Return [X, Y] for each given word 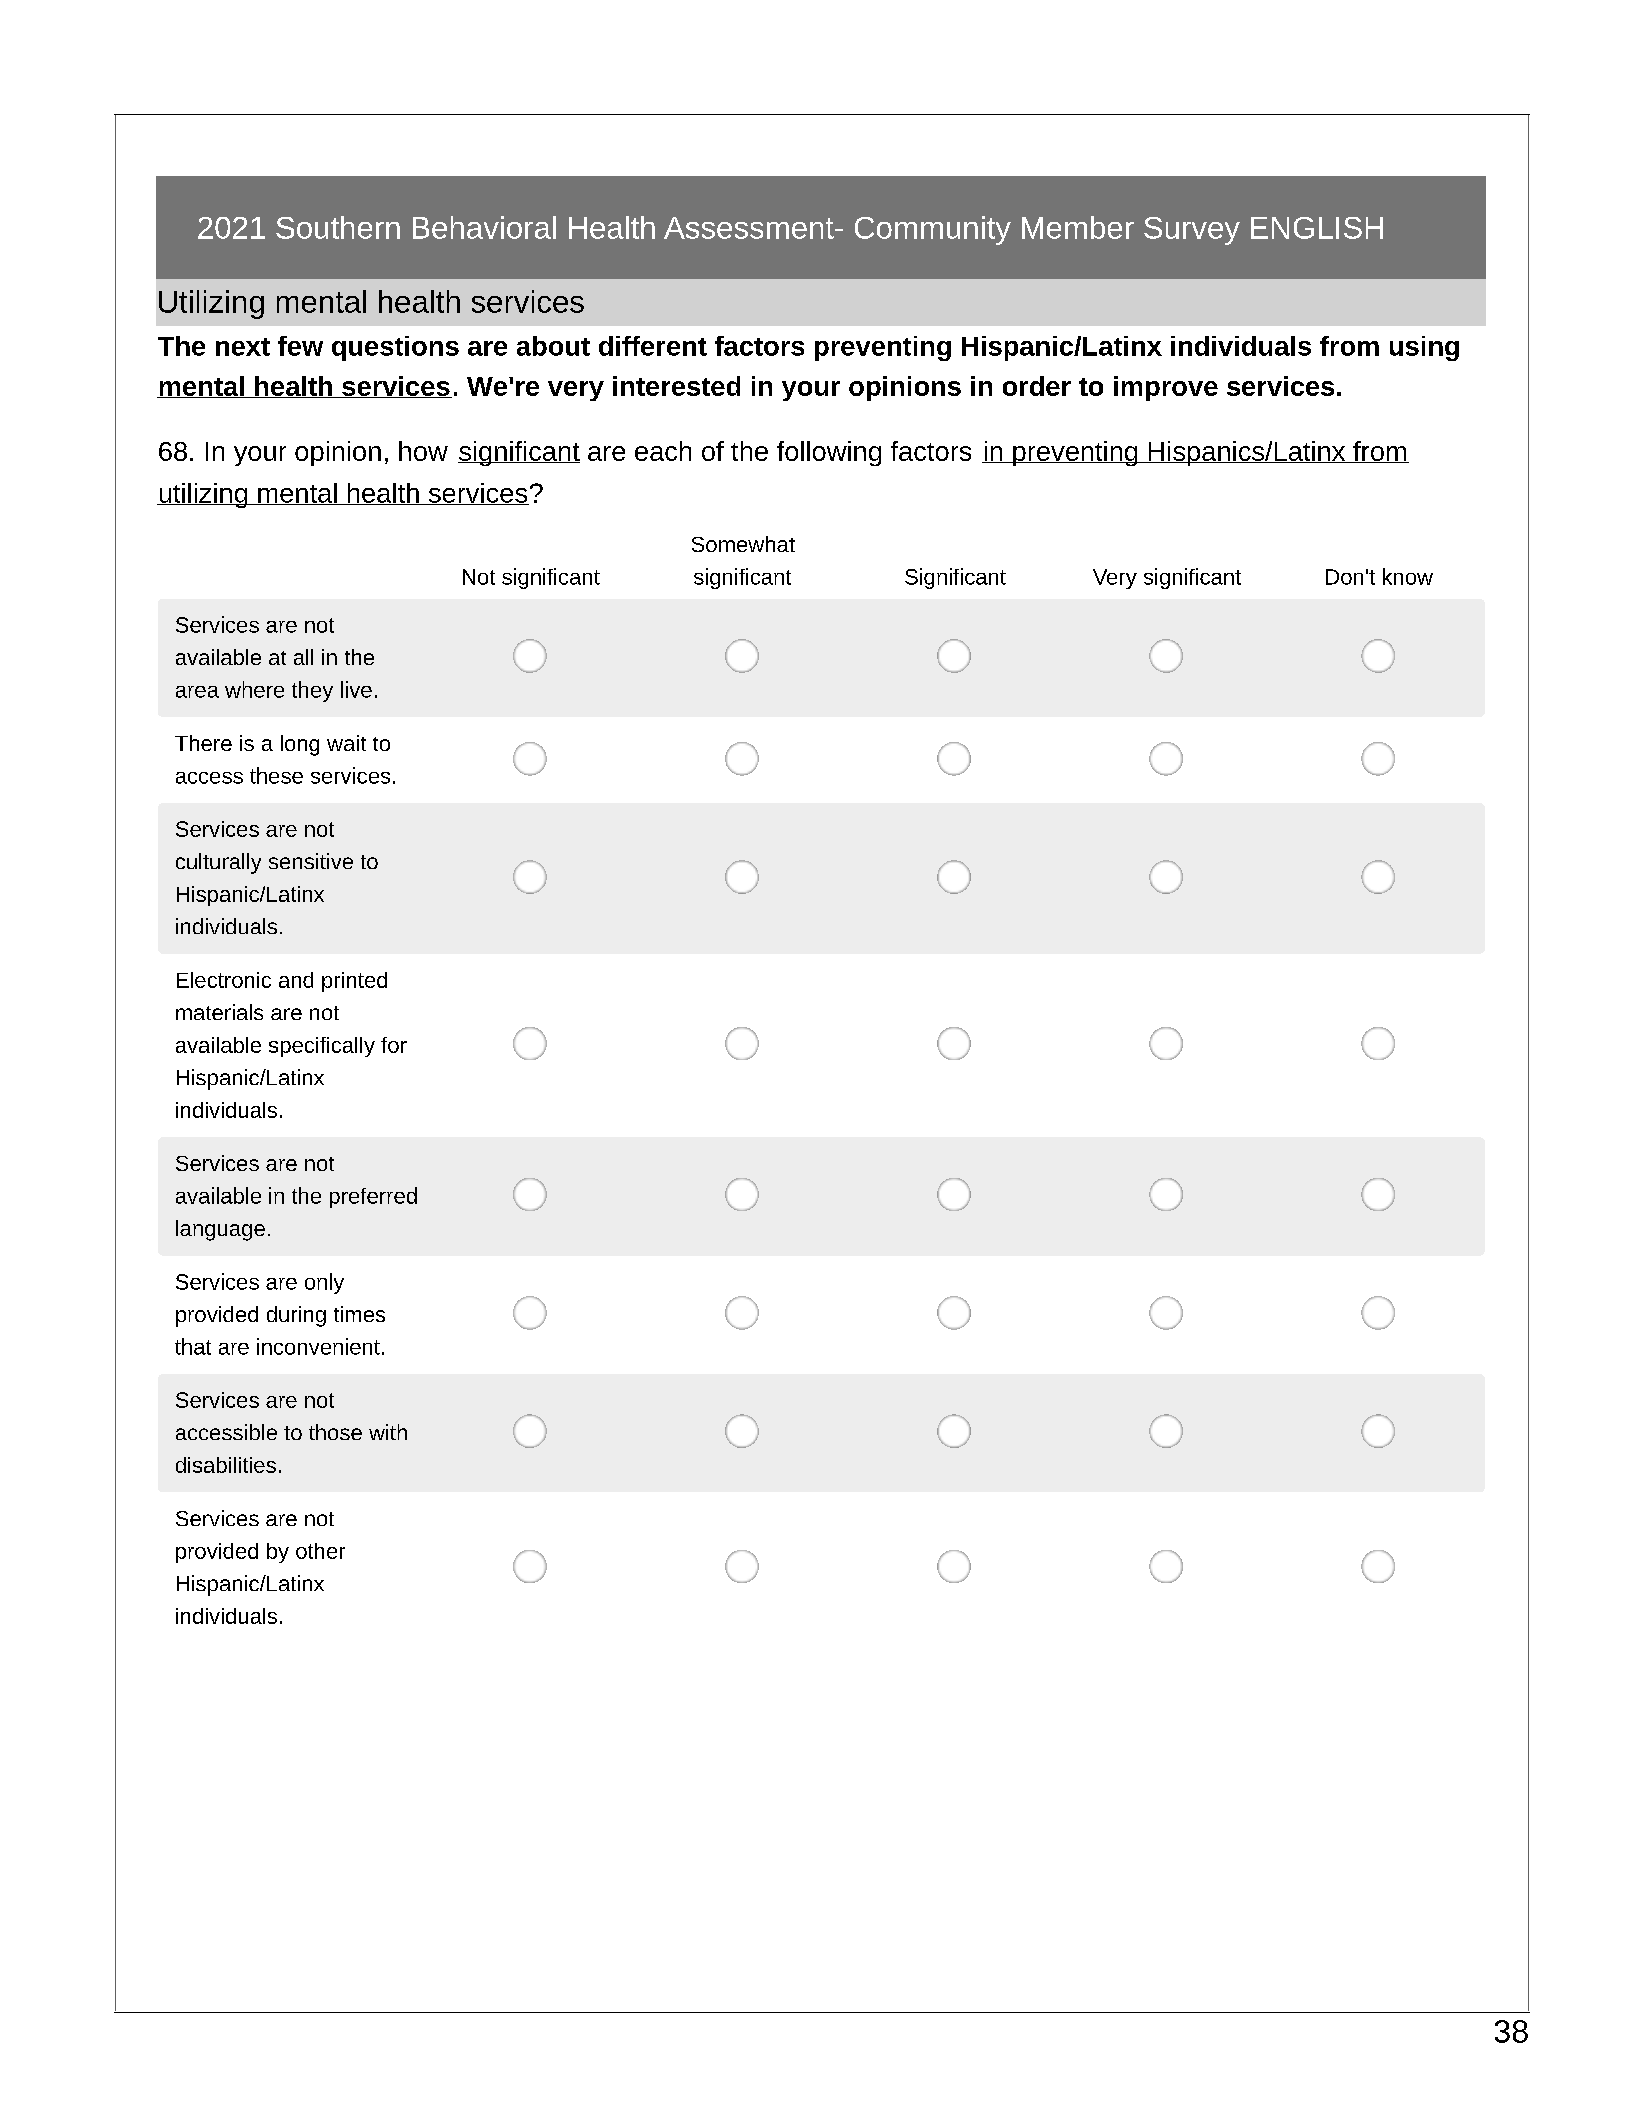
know [1408, 576]
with [388, 1432]
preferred [373, 1197]
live [356, 689]
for [394, 1045]
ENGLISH [1317, 228]
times [359, 1314]
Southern [338, 227]
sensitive [311, 861]
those [335, 1432]
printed [354, 982]
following [829, 453]
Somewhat [743, 544]
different [653, 346]
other [320, 1551]
